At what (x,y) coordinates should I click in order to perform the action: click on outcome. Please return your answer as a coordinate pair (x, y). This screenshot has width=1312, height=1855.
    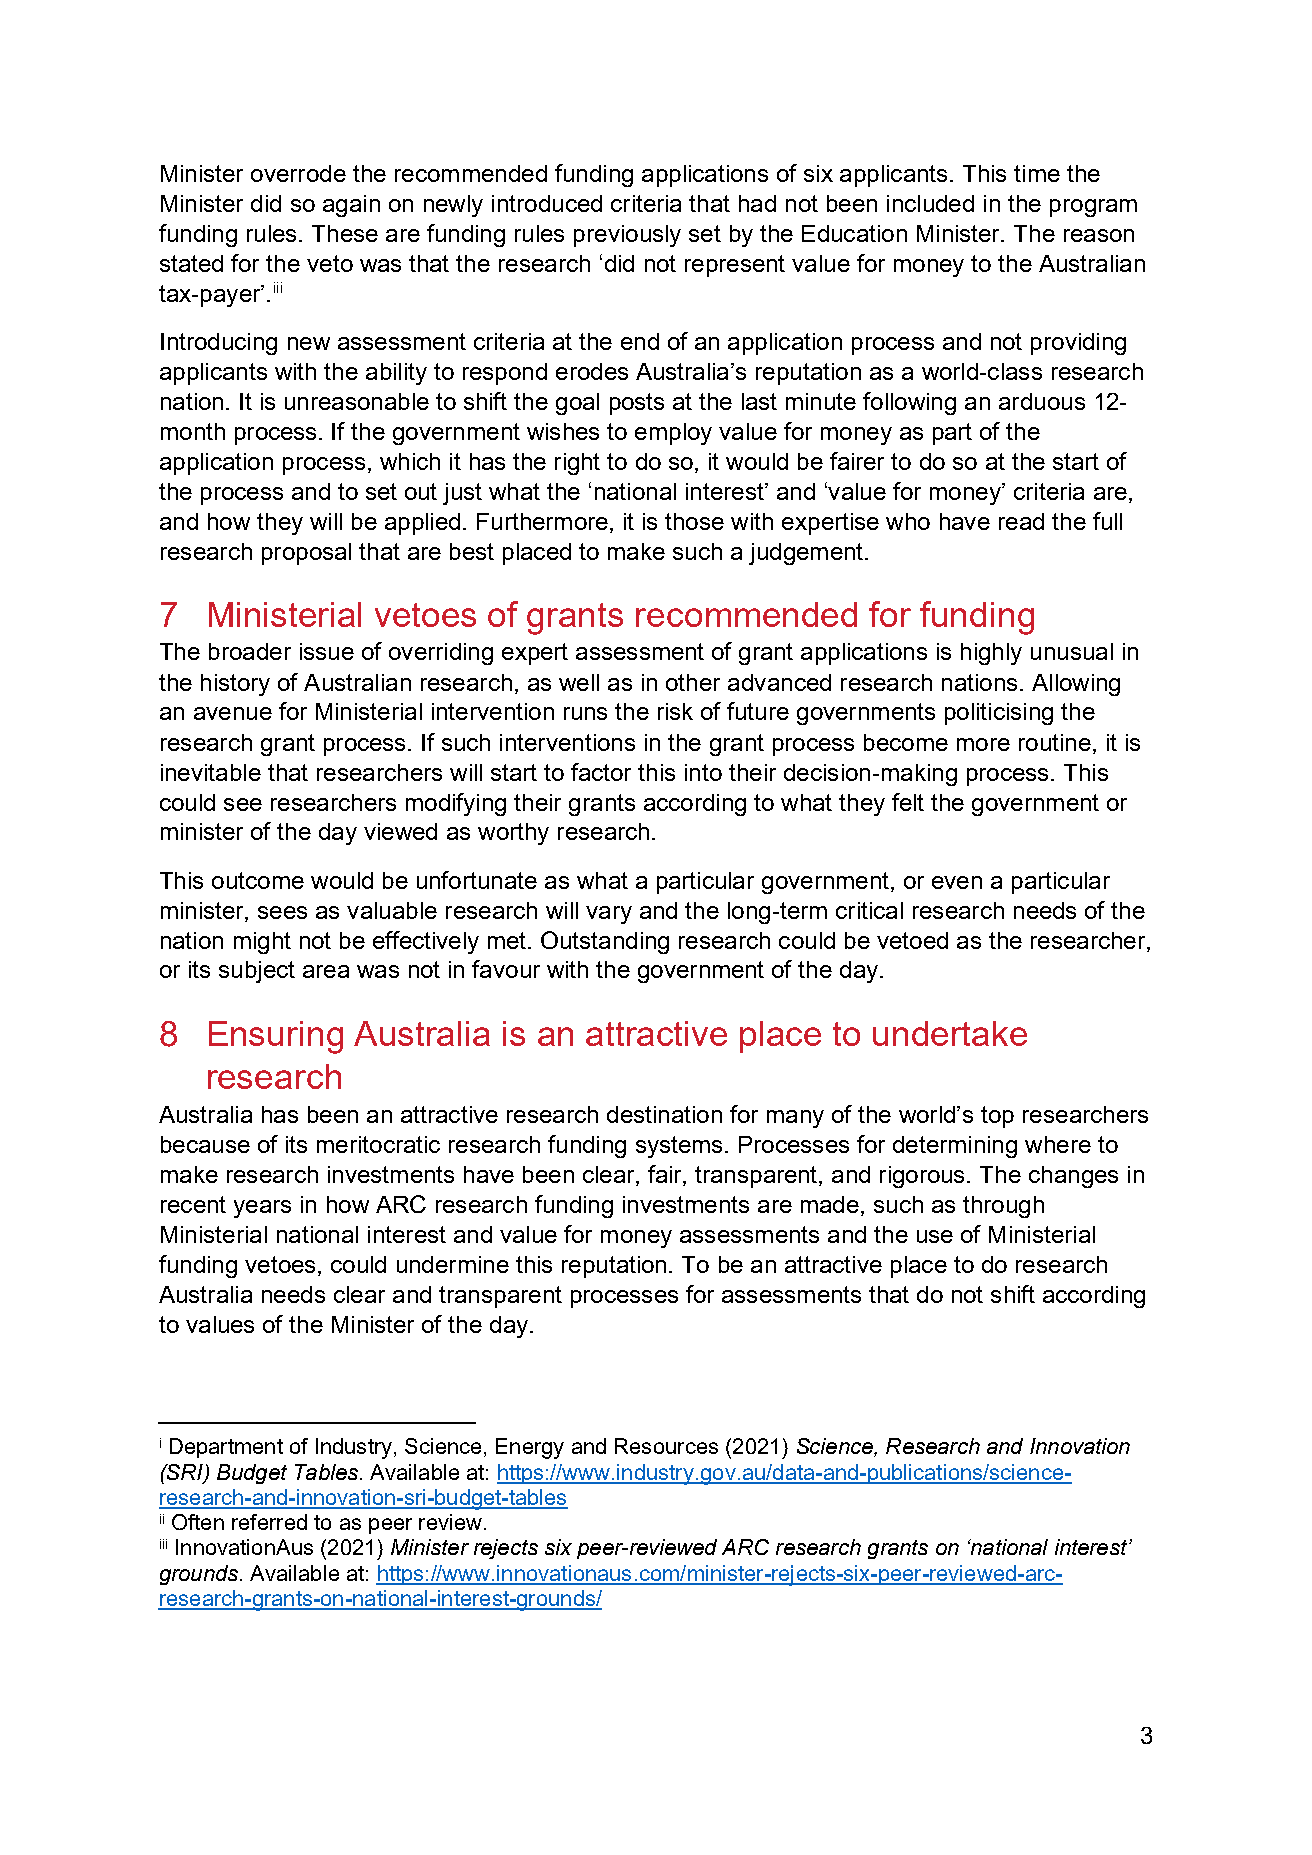
    Looking at the image, I should click on (258, 880).
